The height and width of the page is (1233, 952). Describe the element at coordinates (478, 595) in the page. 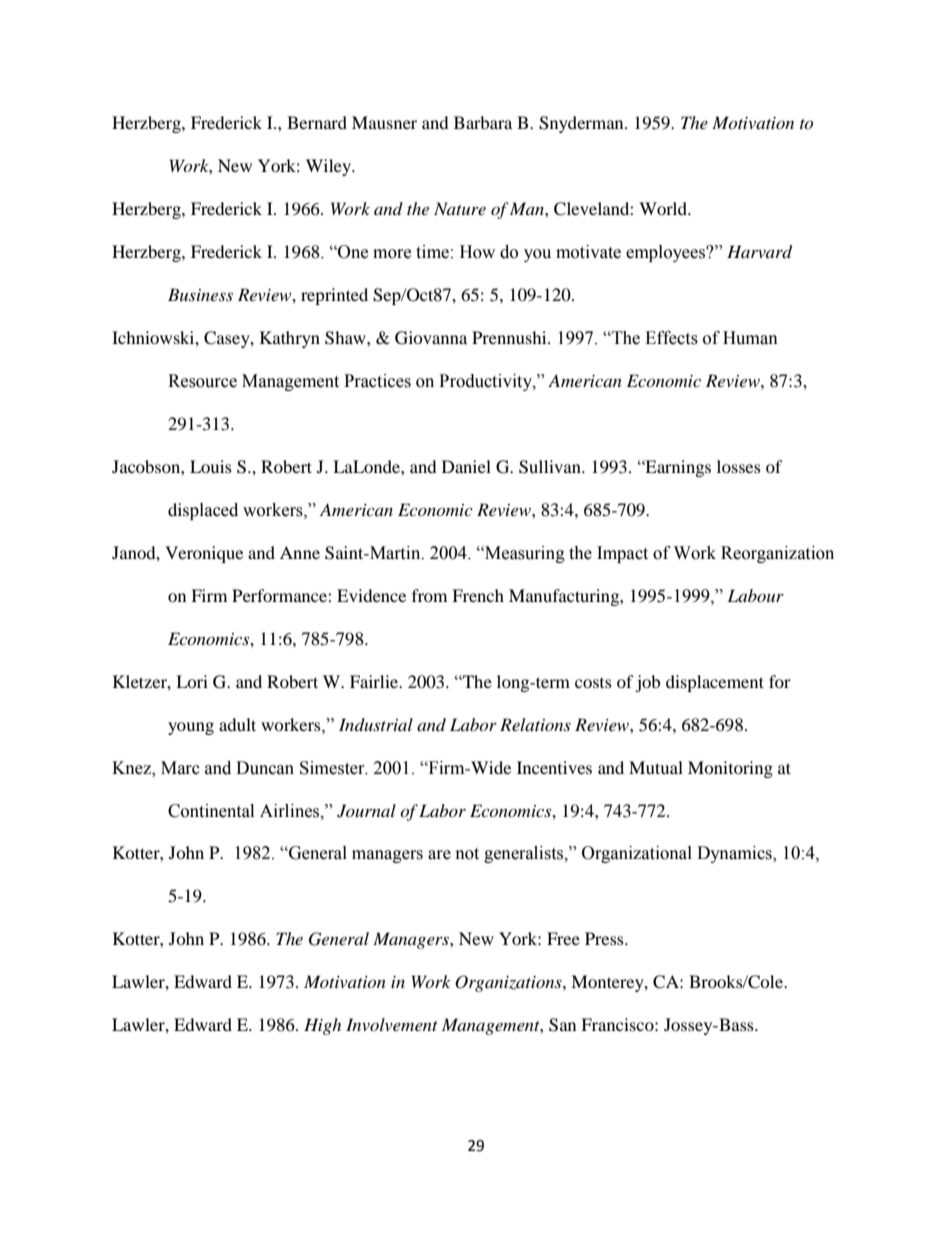

I see `French` at that location.
